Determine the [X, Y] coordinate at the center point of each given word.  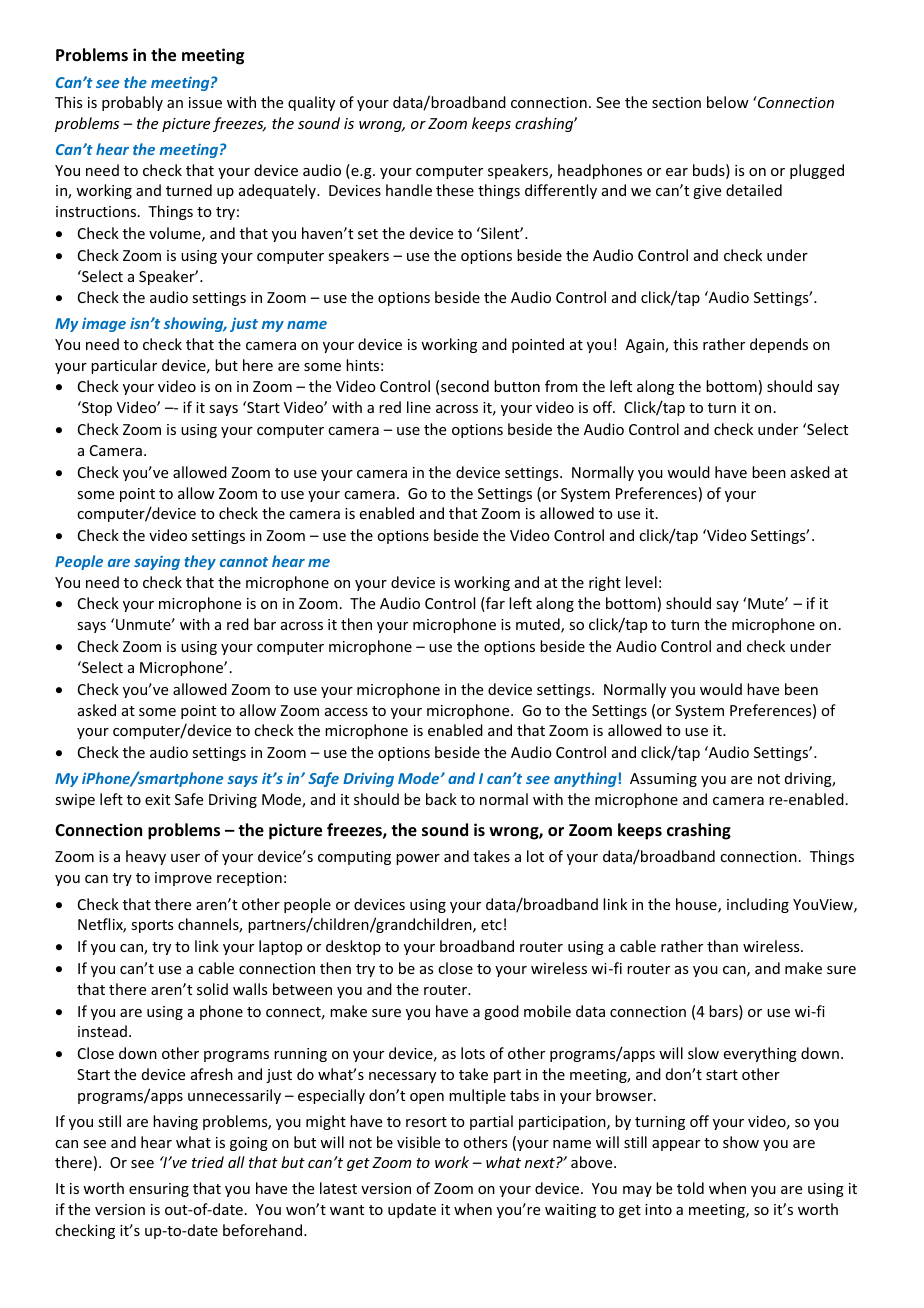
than [722, 946]
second [465, 386]
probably [132, 103]
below [728, 102]
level [641, 582]
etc [491, 925]
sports [152, 926]
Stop [96, 408]
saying [157, 563]
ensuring [159, 1190]
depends [779, 345]
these [455, 190]
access [346, 712]
